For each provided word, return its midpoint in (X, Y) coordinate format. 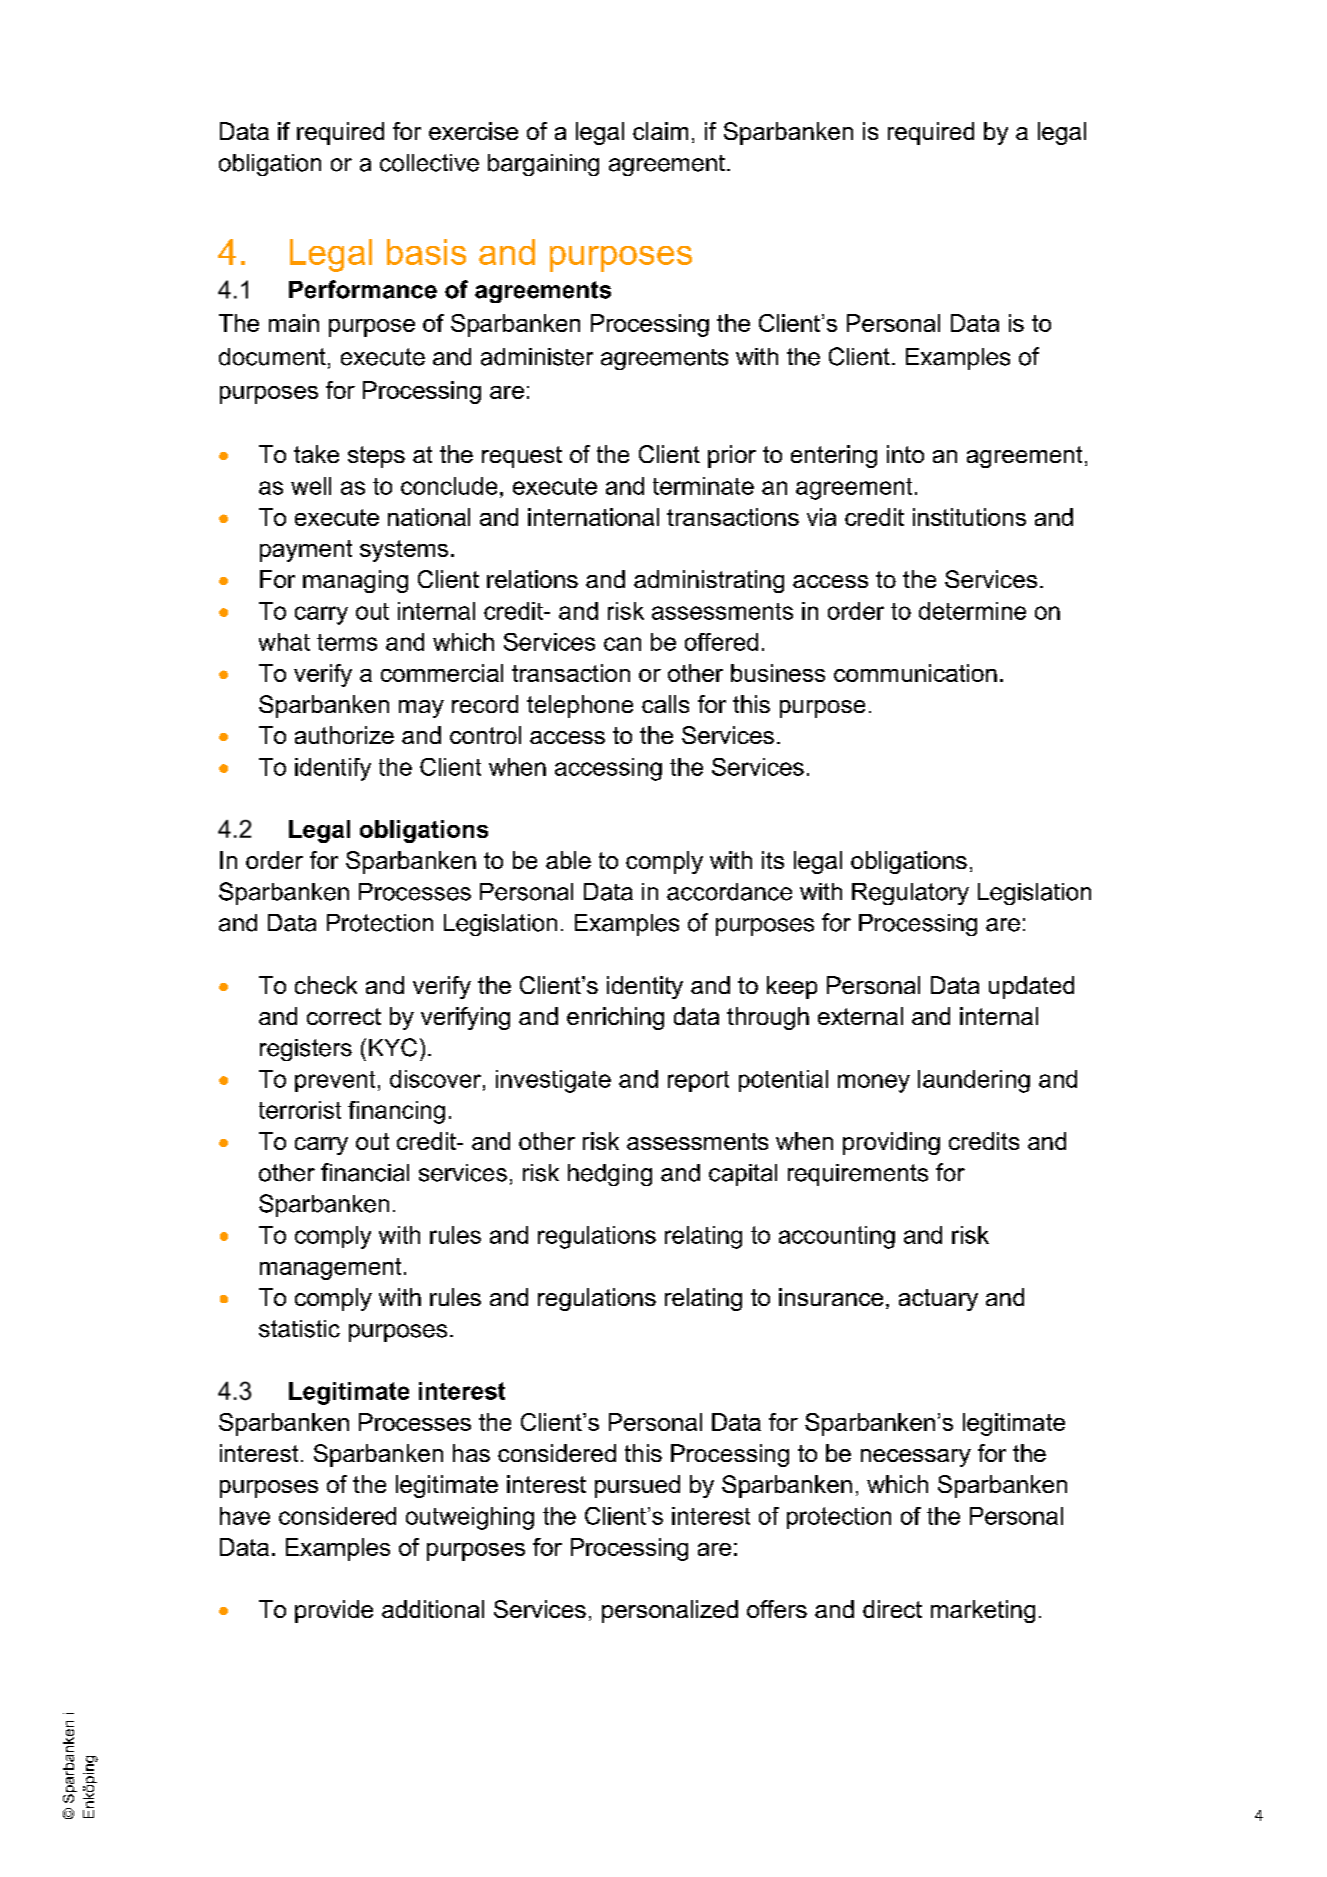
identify (333, 769)
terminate (703, 486)
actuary (938, 1300)
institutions (969, 517)
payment (306, 551)
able (568, 860)
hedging (610, 1175)
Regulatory (910, 894)
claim (660, 131)
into (905, 454)
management (330, 1269)
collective (429, 163)
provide (334, 1611)
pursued (637, 1486)
